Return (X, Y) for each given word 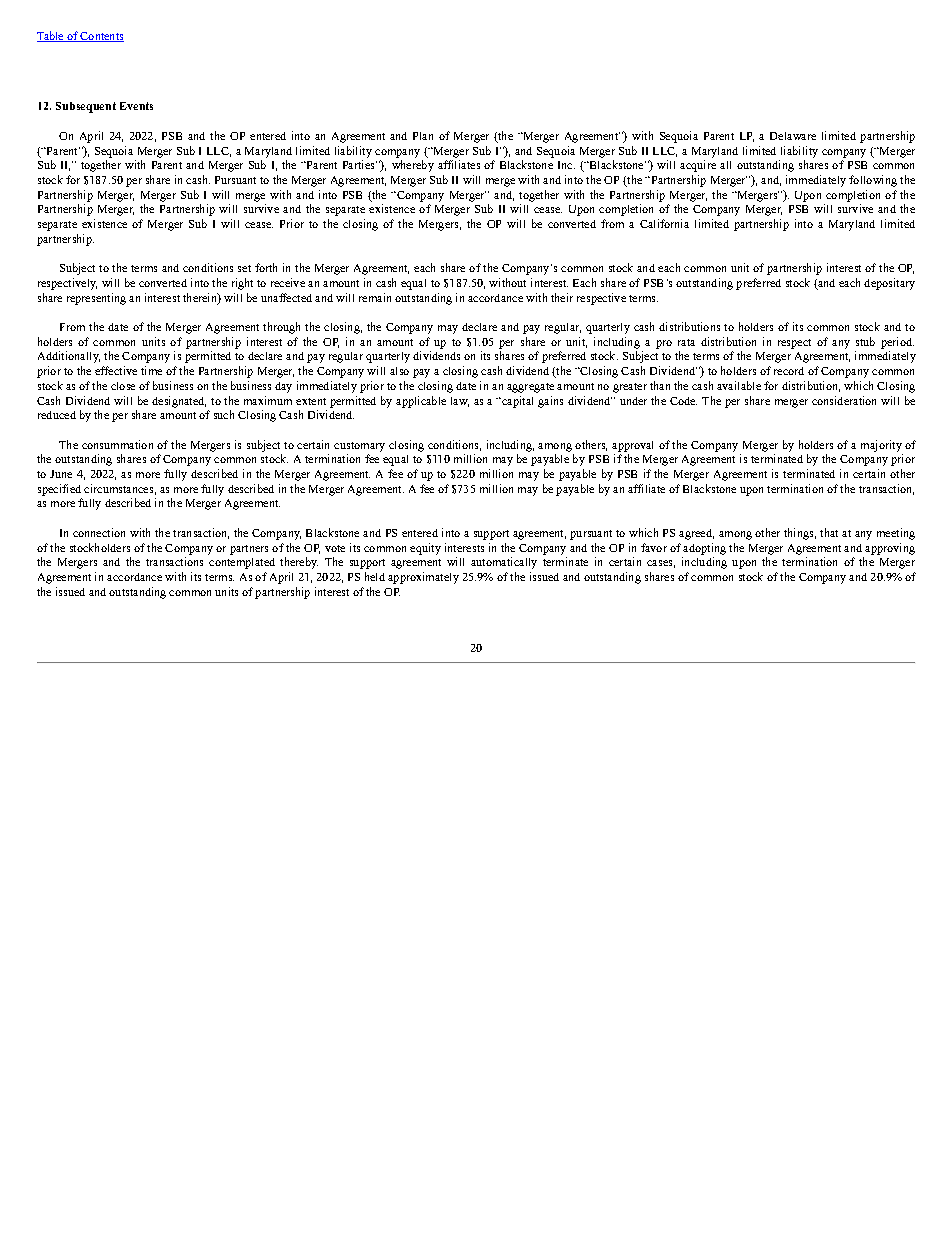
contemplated (242, 563)
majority (881, 446)
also (399, 371)
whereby (413, 166)
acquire (698, 166)
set (244, 268)
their (562, 297)
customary (359, 447)
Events (136, 106)
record (789, 371)
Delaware (793, 136)
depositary (889, 284)
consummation (117, 444)
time (151, 370)
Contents (101, 37)
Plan (423, 136)
